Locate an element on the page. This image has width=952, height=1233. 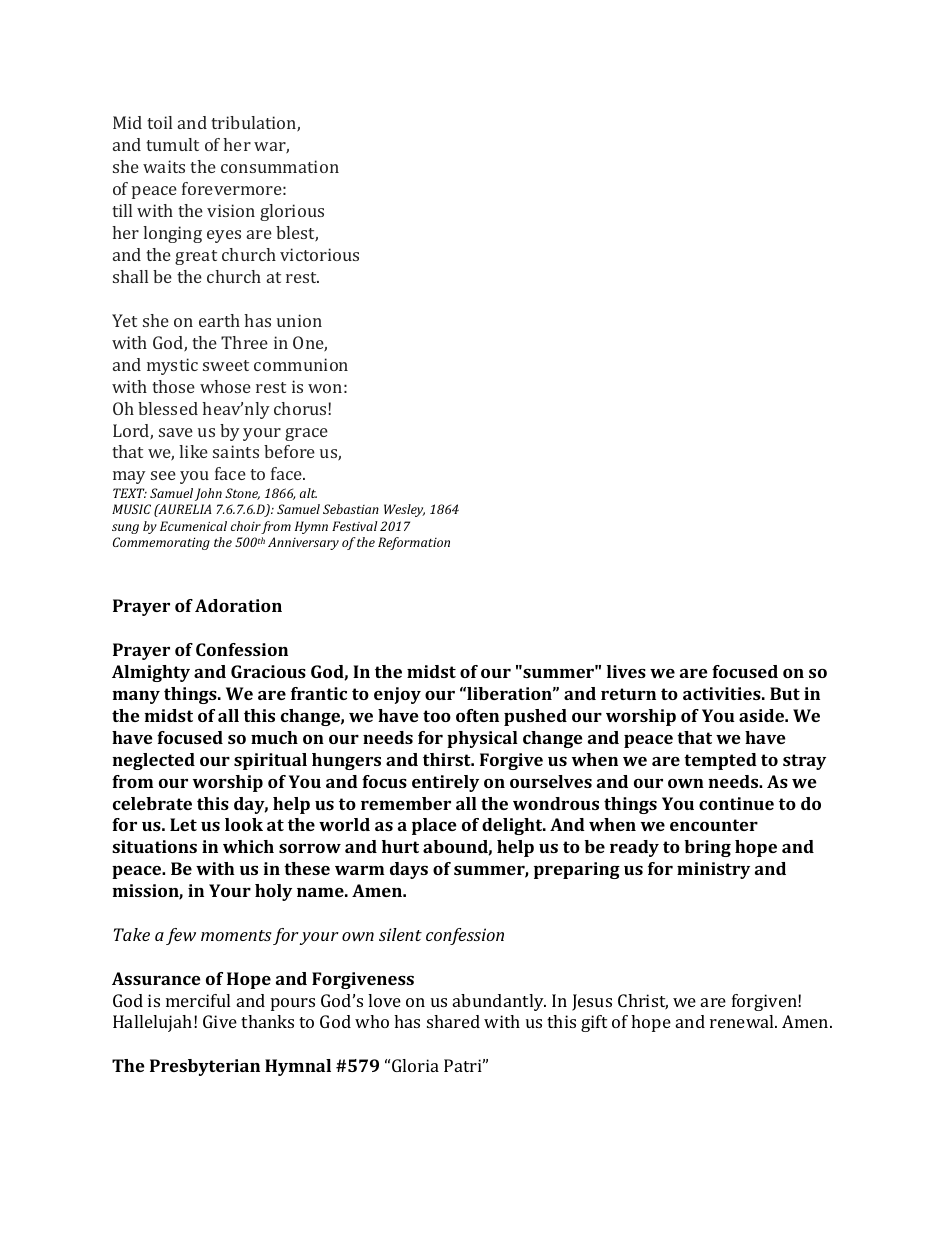
Wesley is located at coordinates (404, 510).
